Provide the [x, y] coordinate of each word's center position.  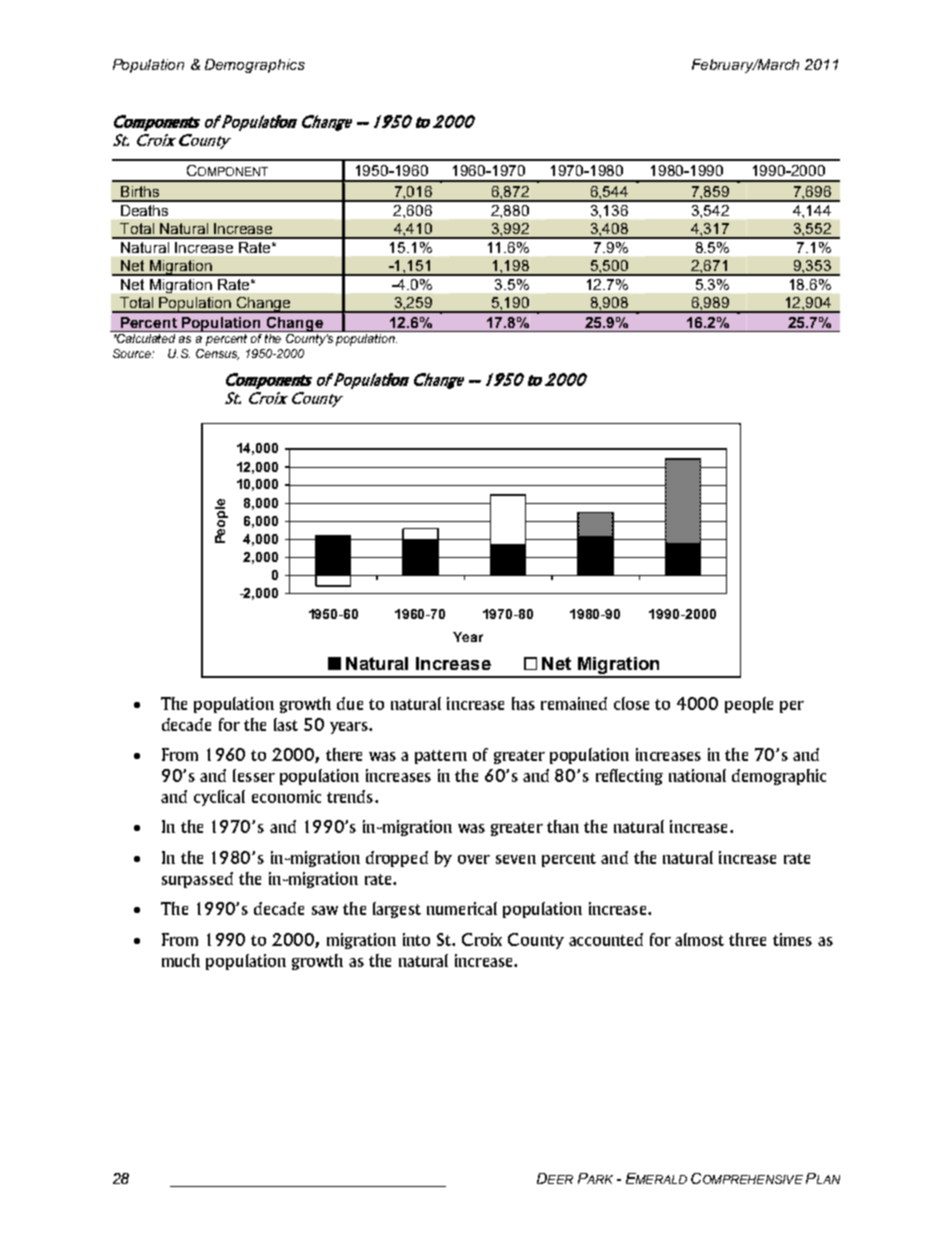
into [416, 939]
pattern [441, 757]
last [286, 724]
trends [350, 796]
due [350, 703]
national [697, 775]
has [523, 703]
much [181, 960]
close [631, 703]
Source [133, 353]
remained [574, 703]
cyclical [219, 798]
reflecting [629, 777]
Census [217, 354]
